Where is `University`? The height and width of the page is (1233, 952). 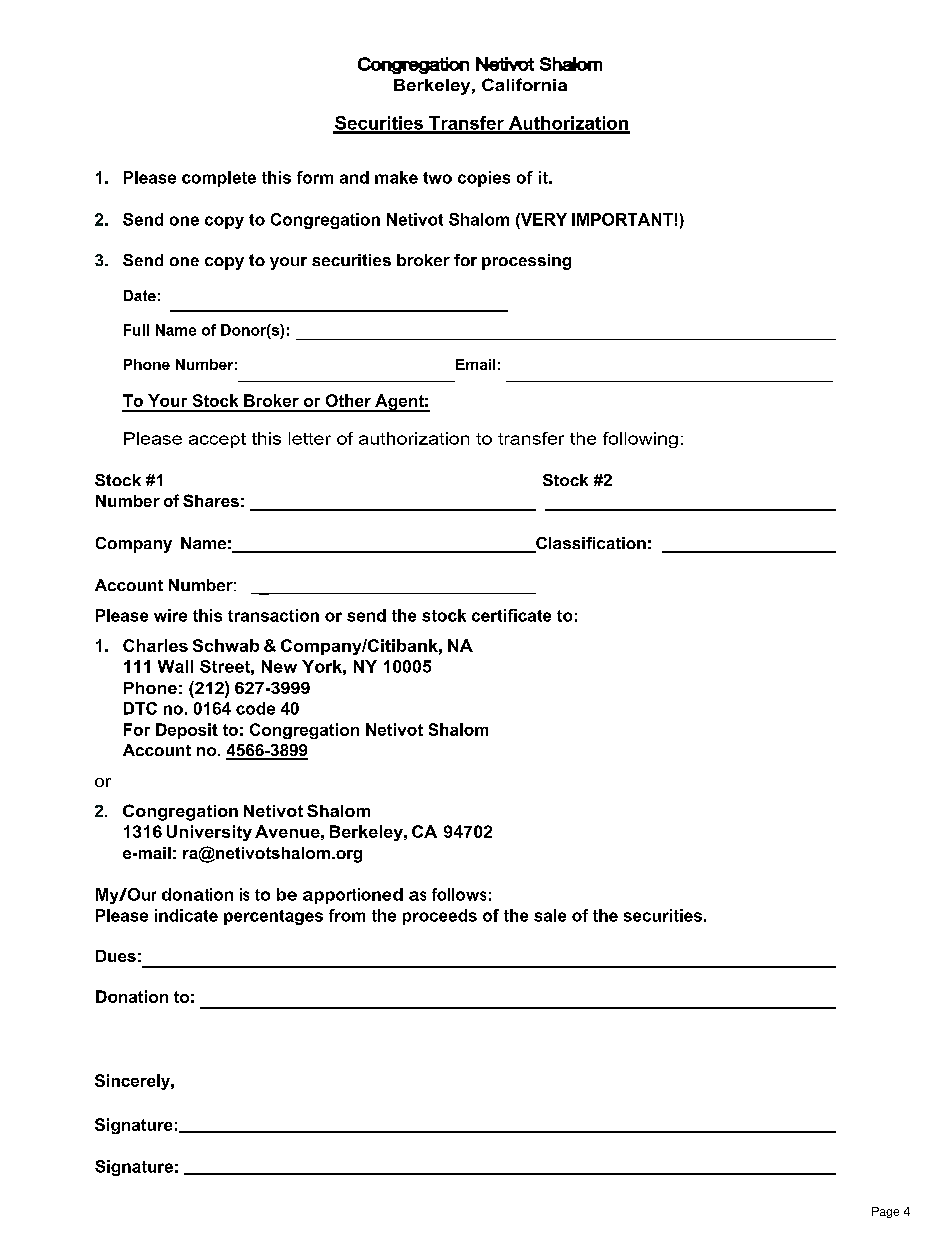 University is located at coordinates (209, 833).
